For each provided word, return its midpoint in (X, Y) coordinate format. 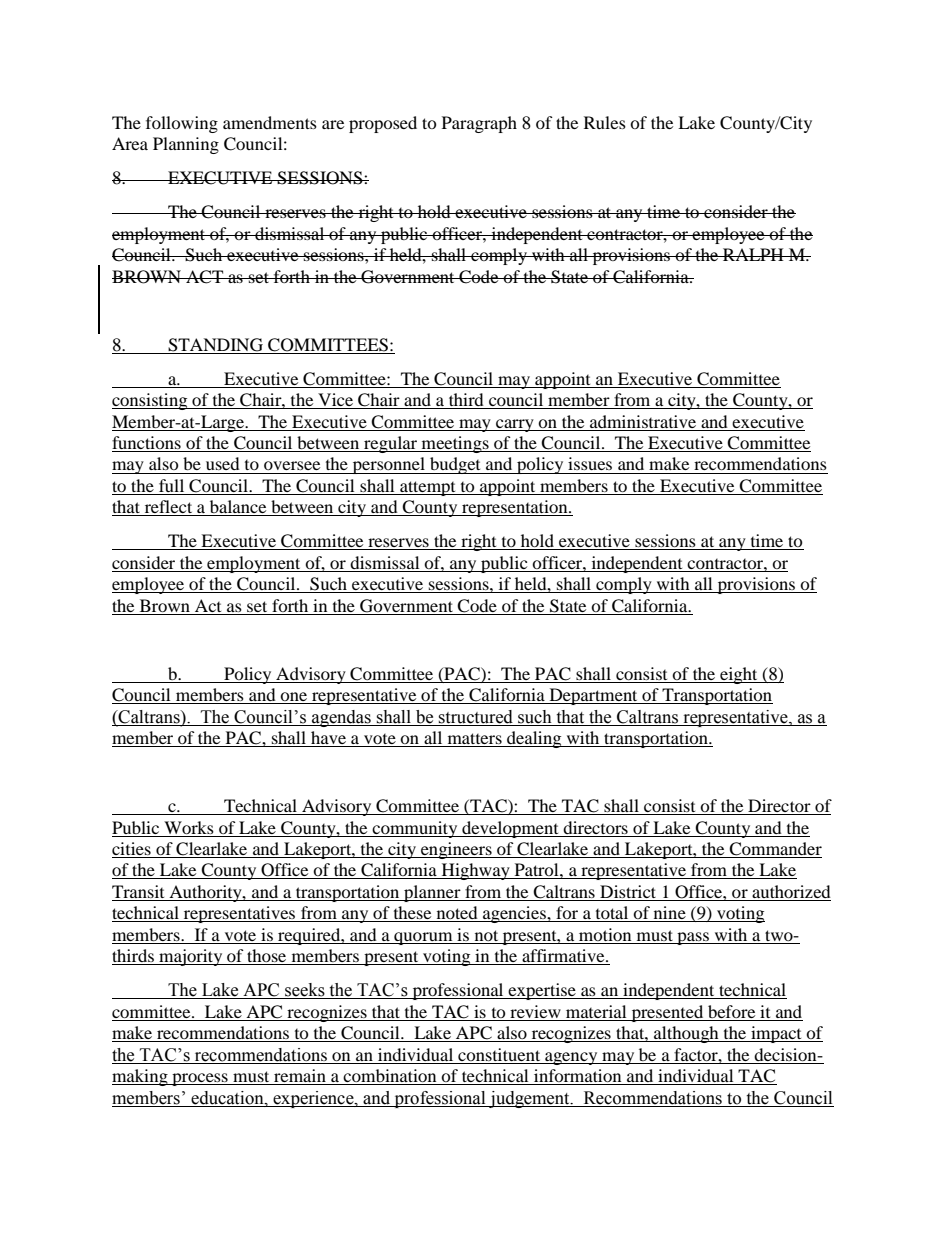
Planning (186, 145)
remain (300, 1077)
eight (739, 675)
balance (238, 508)
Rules (605, 122)
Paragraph (479, 124)
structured (475, 717)
